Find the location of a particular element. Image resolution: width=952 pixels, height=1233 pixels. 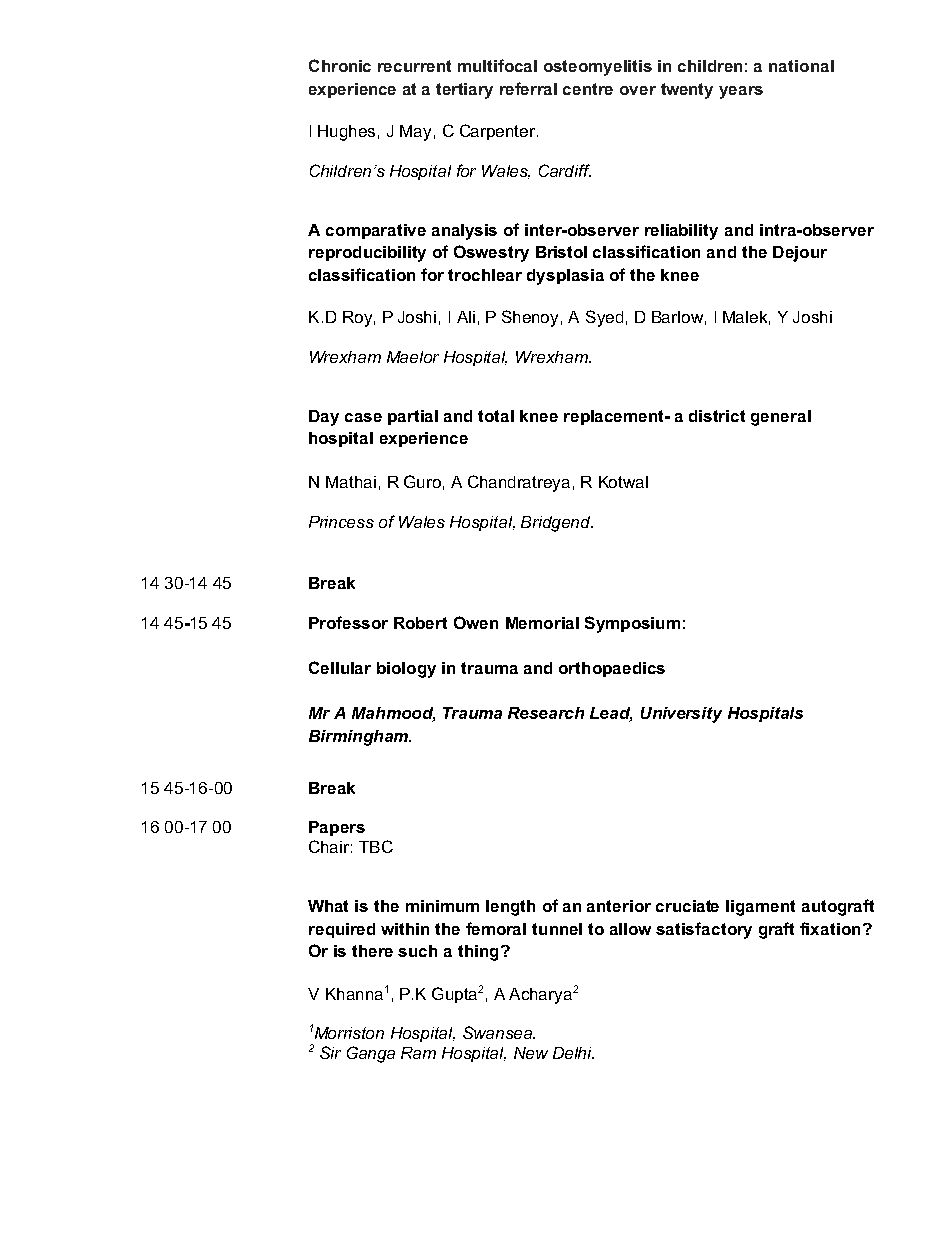

recurrent is located at coordinates (414, 66).
